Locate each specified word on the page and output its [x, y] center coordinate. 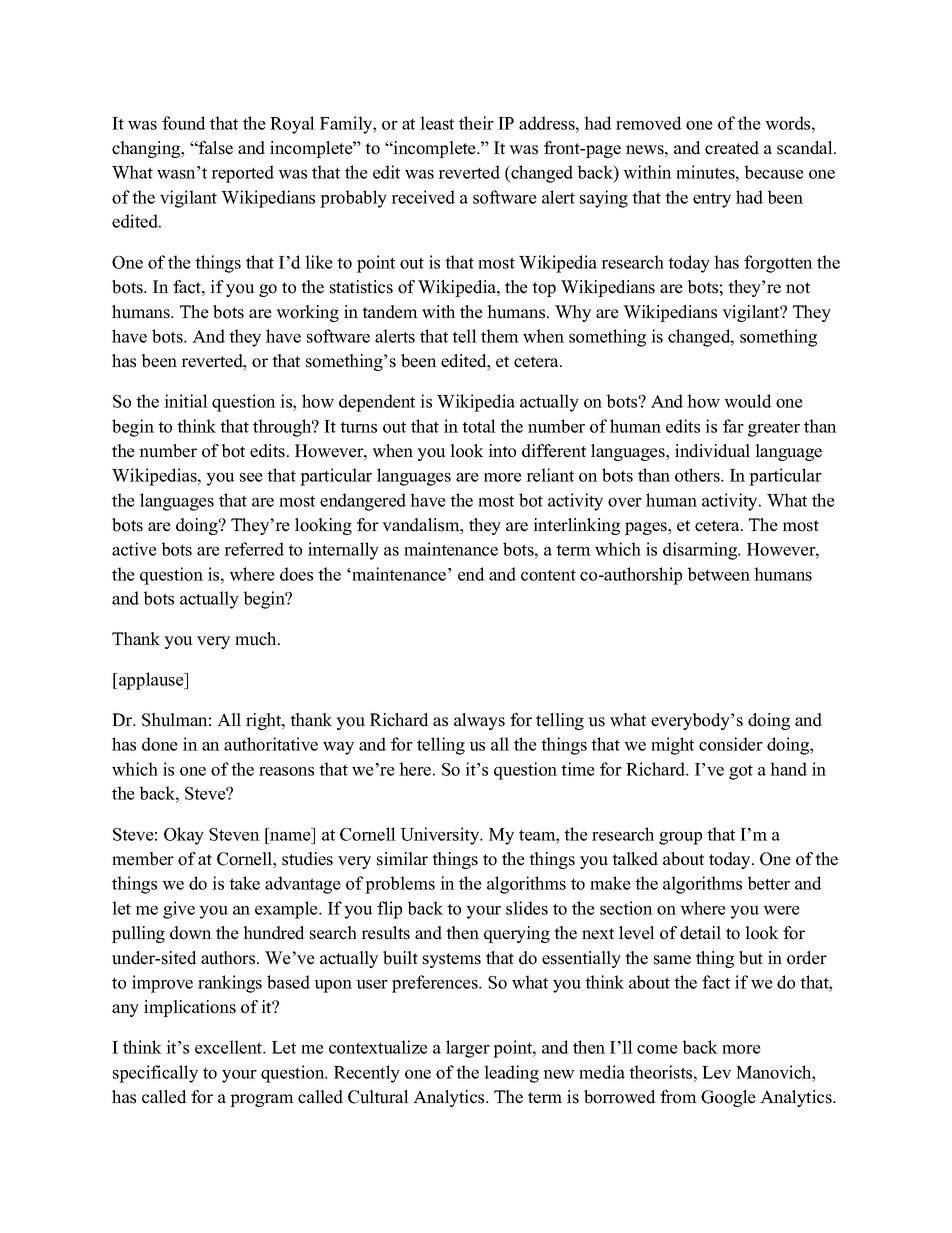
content [548, 575]
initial [186, 401]
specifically [155, 1074]
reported [242, 174]
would [748, 401]
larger [468, 1049]
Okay [184, 836]
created [732, 148]
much [257, 639]
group [680, 838]
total [479, 426]
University [441, 836]
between [719, 574]
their [476, 123]
